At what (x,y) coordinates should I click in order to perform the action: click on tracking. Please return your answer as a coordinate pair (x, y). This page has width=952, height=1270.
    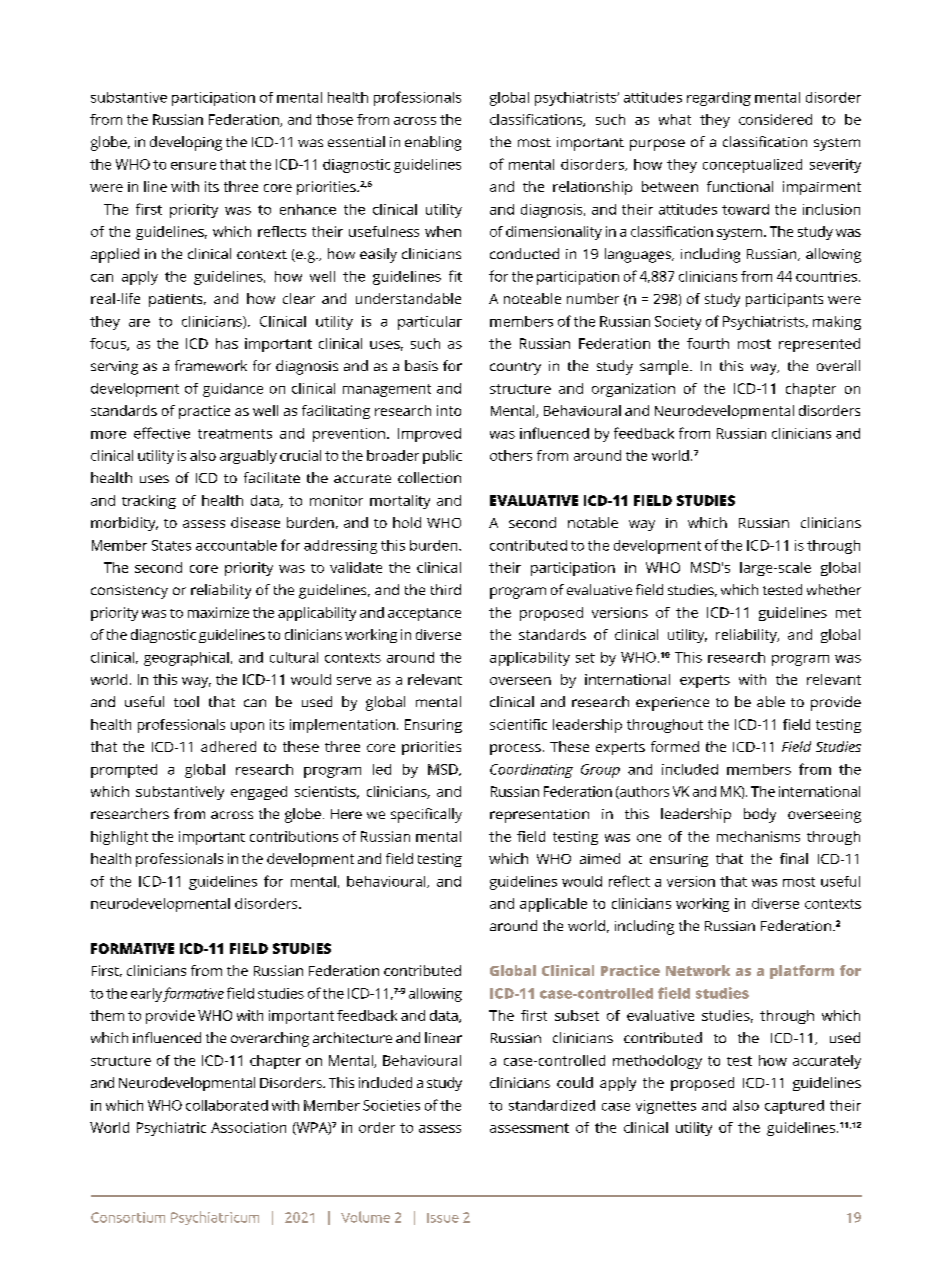
    Looking at the image, I should click on (149, 502).
